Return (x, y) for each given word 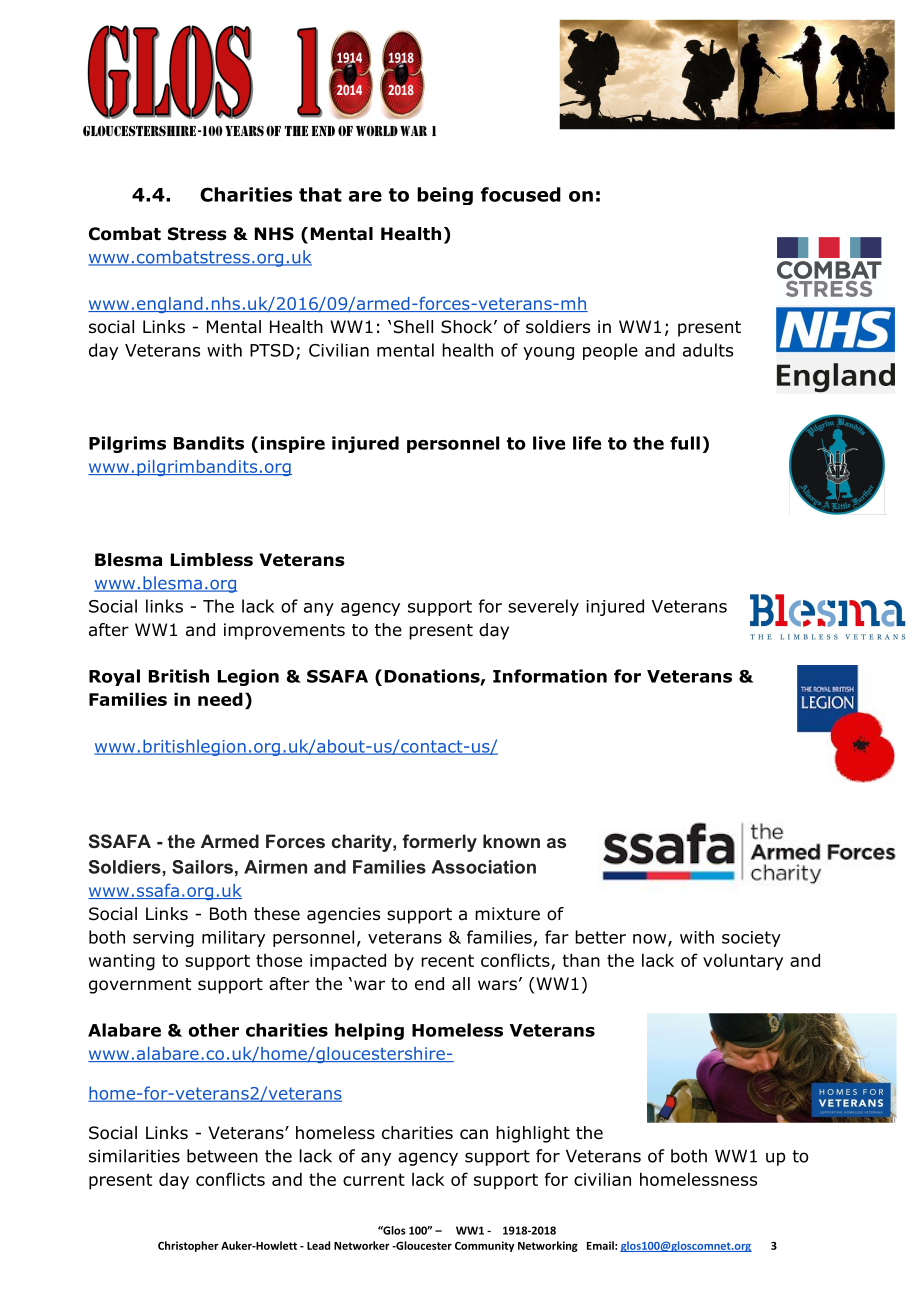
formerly (439, 843)
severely (543, 607)
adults (708, 350)
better (600, 937)
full (685, 443)
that (320, 194)
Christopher (188, 1246)
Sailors (202, 867)
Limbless (212, 560)
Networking (548, 1246)
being (445, 196)
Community (484, 1246)
